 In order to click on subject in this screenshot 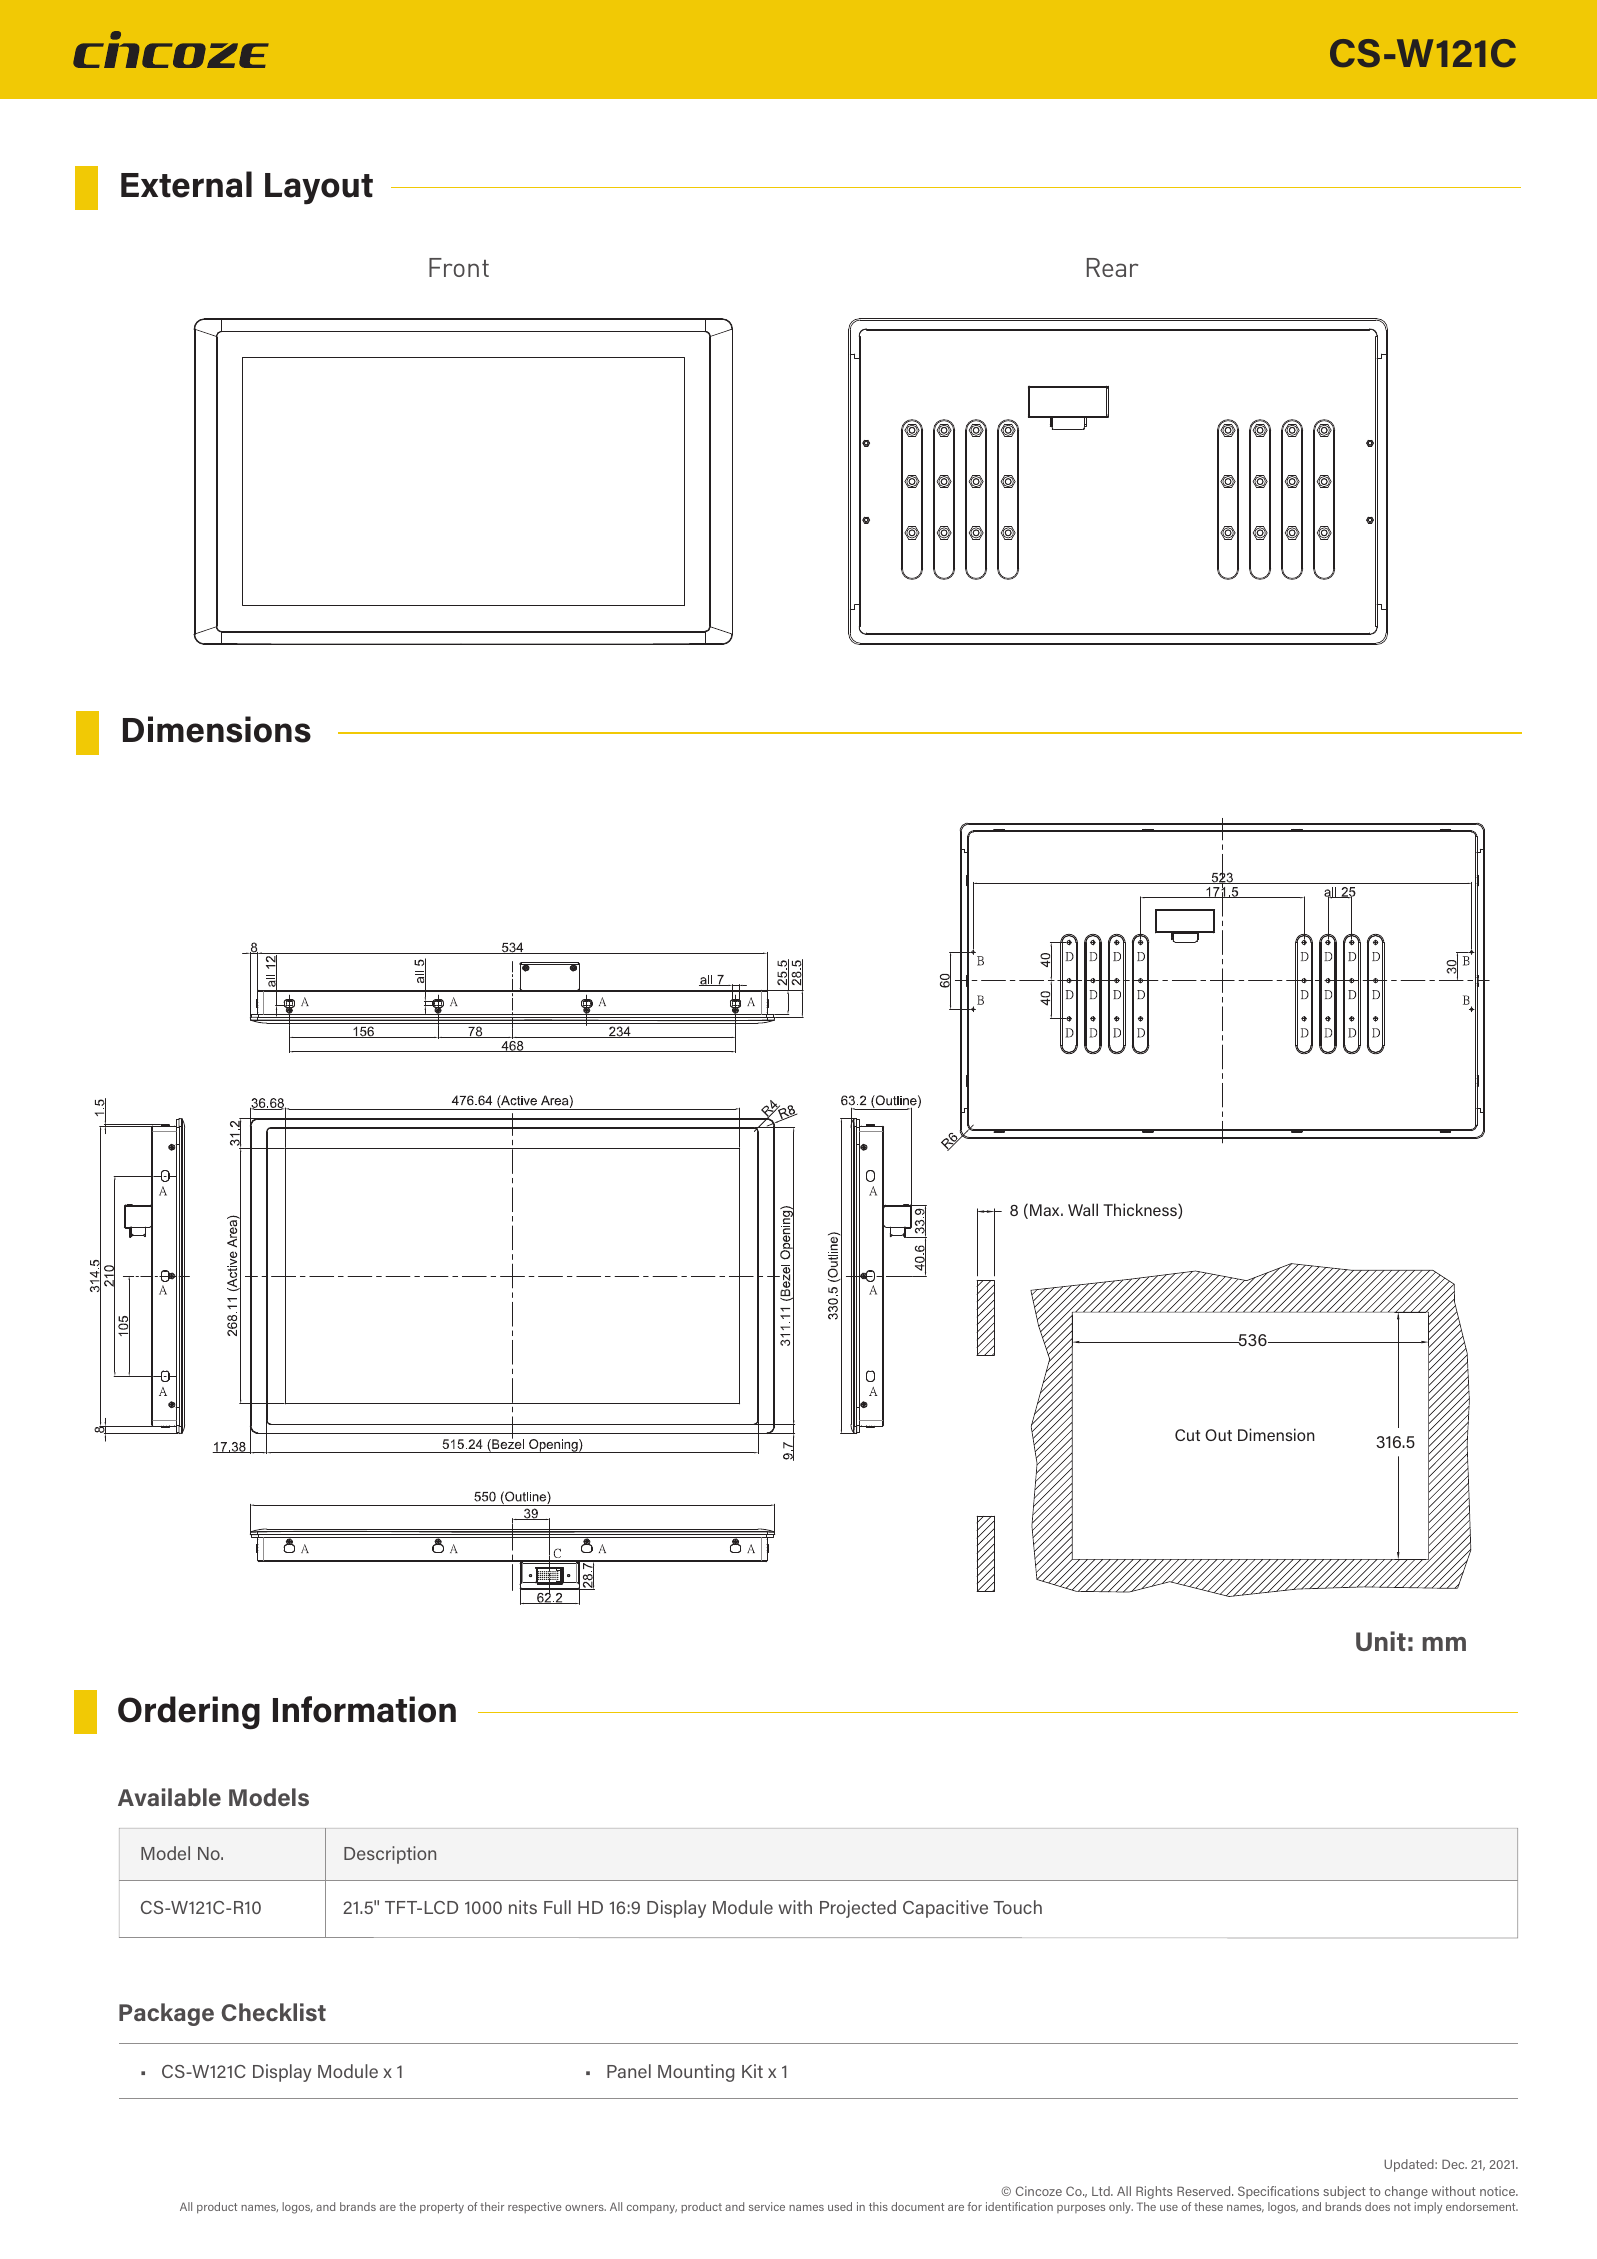, I will do `click(1344, 2192)`.
